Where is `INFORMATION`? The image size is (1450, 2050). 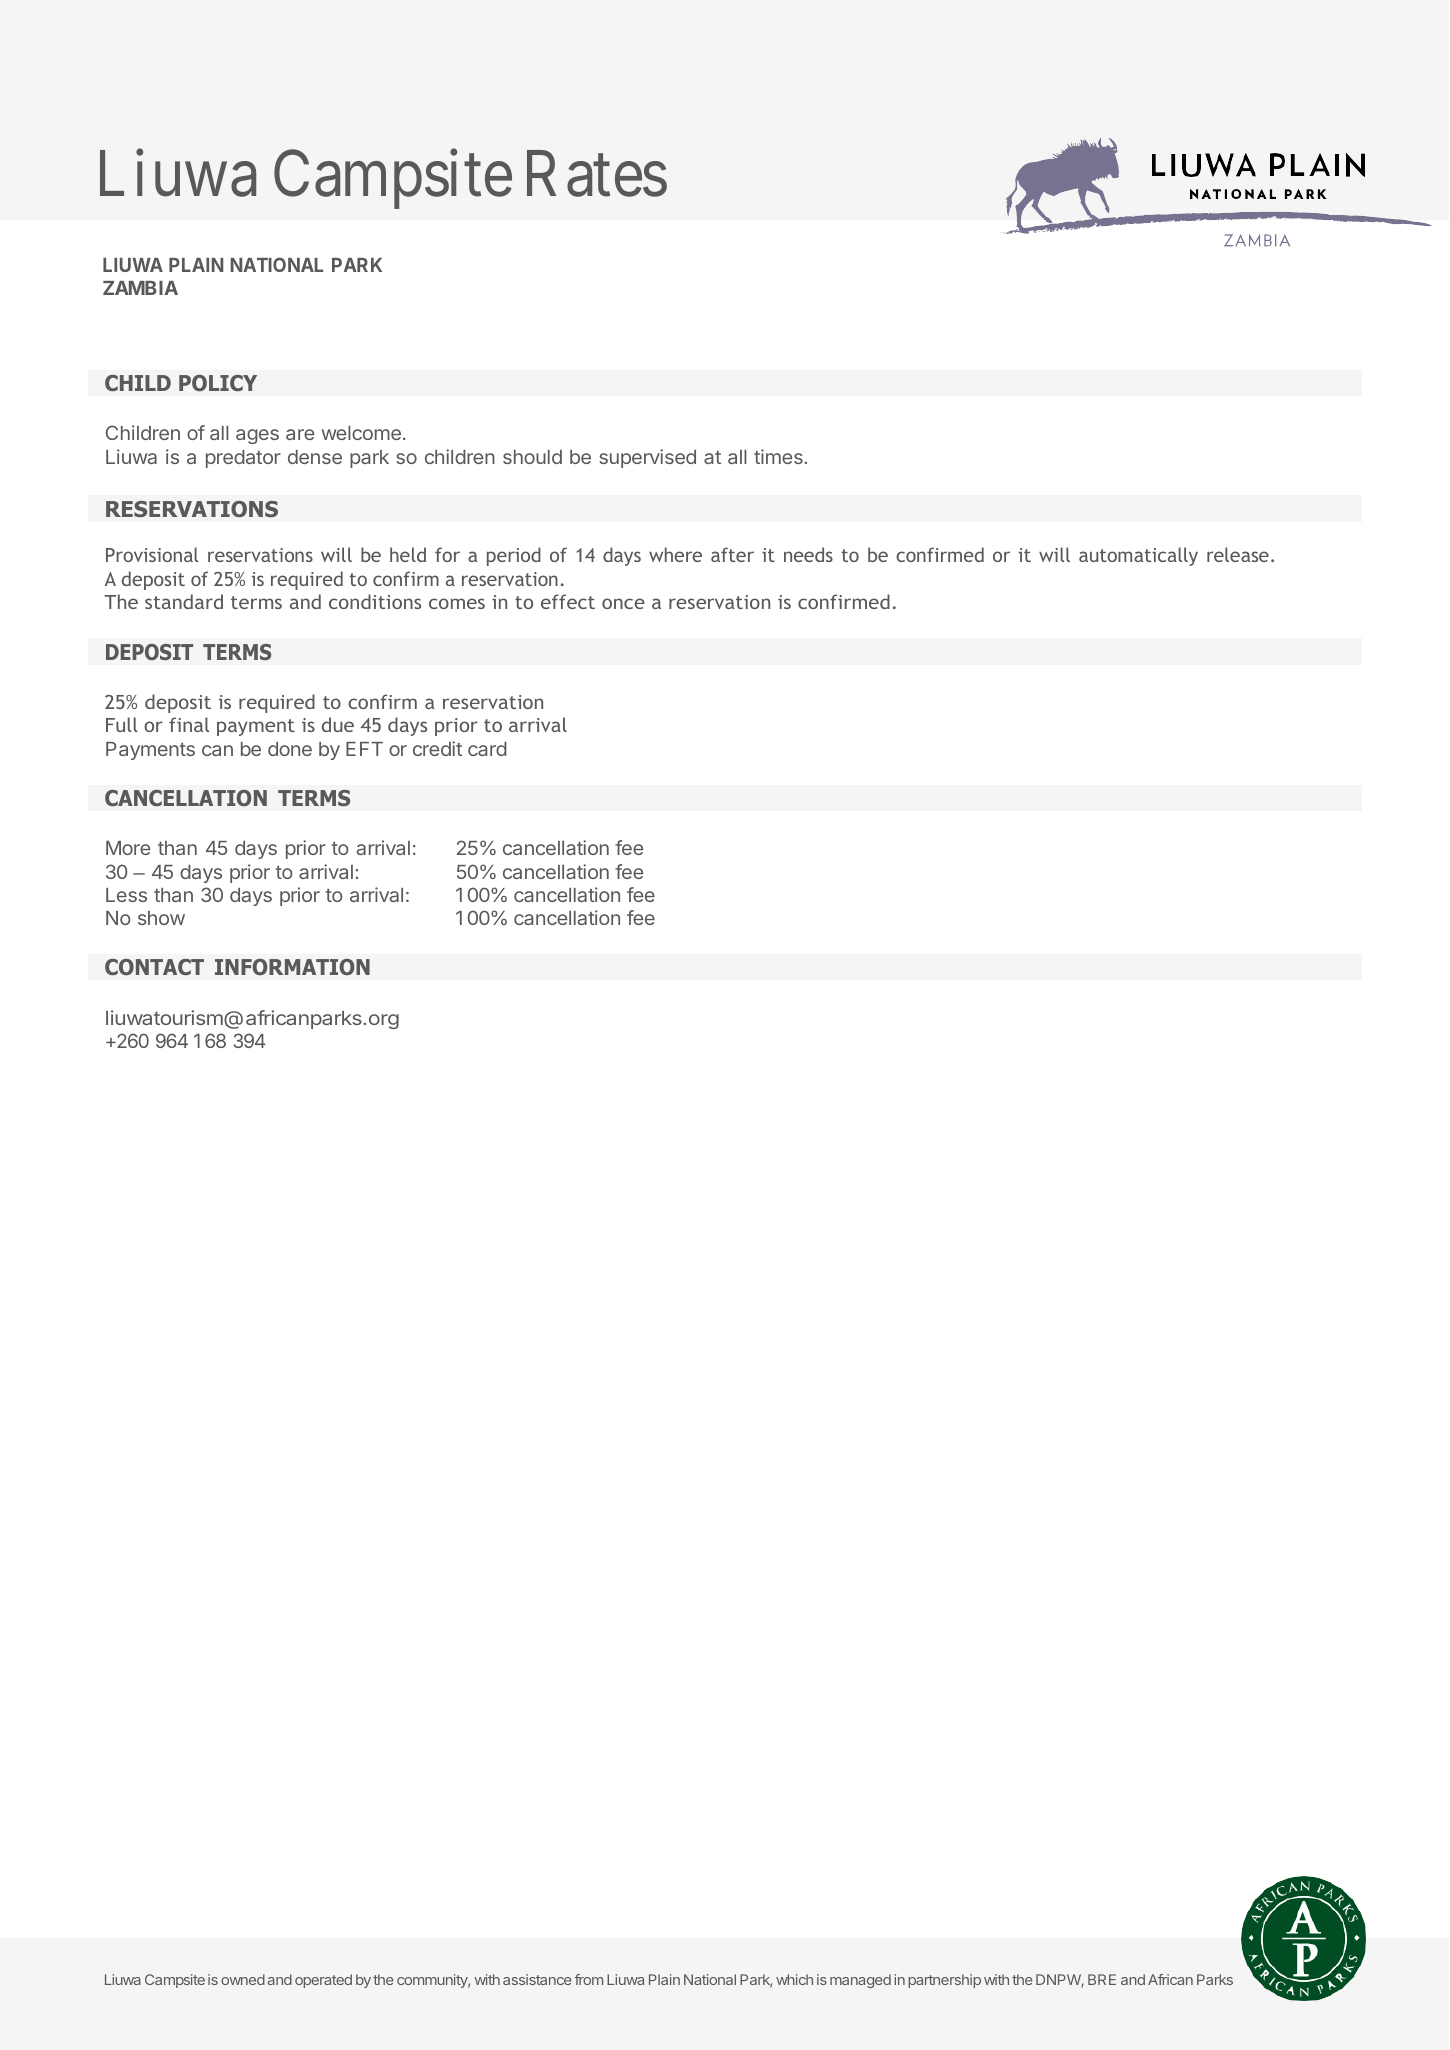
INFORMATION is located at coordinates (292, 967).
